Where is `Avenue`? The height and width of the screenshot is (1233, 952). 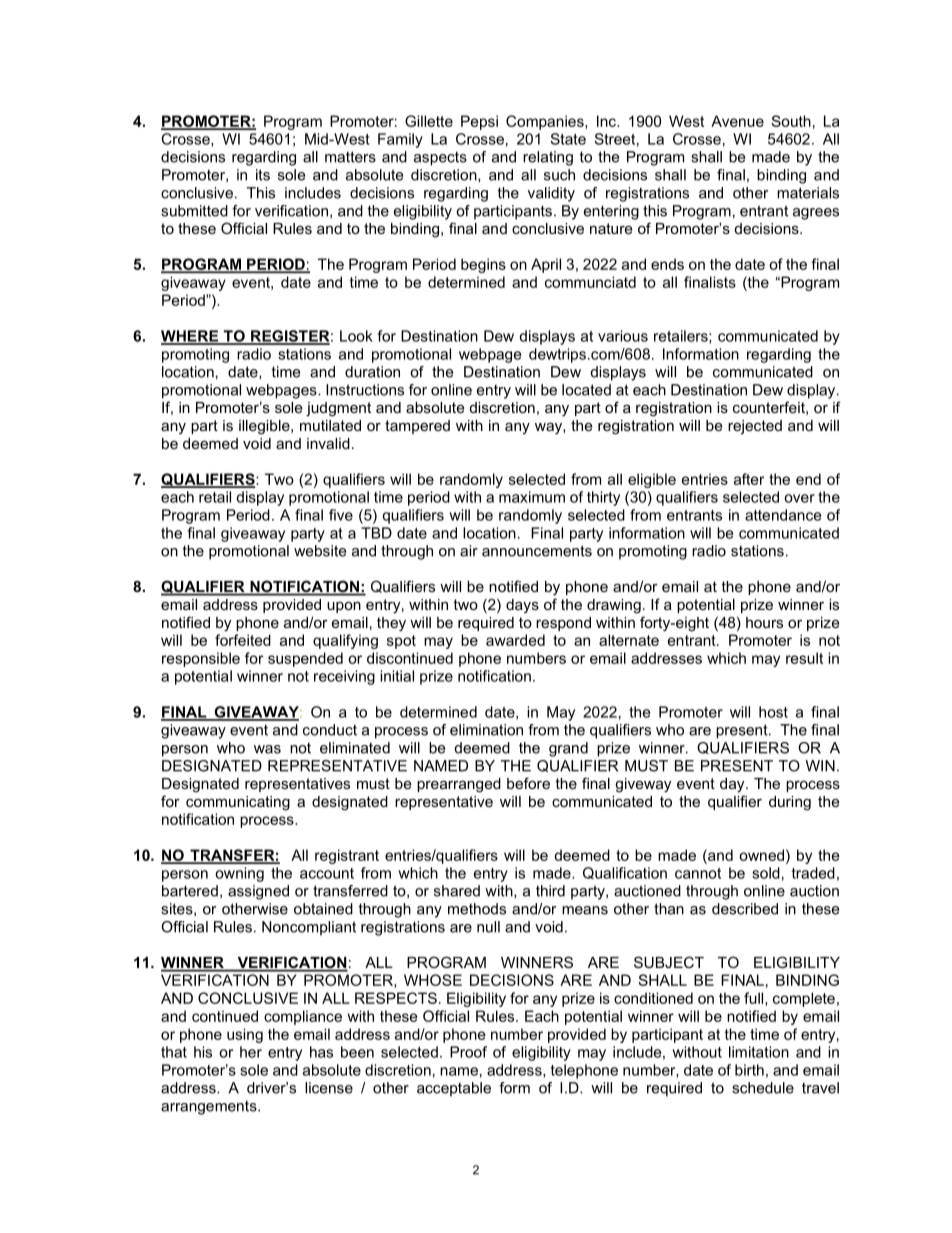 Avenue is located at coordinates (737, 121).
